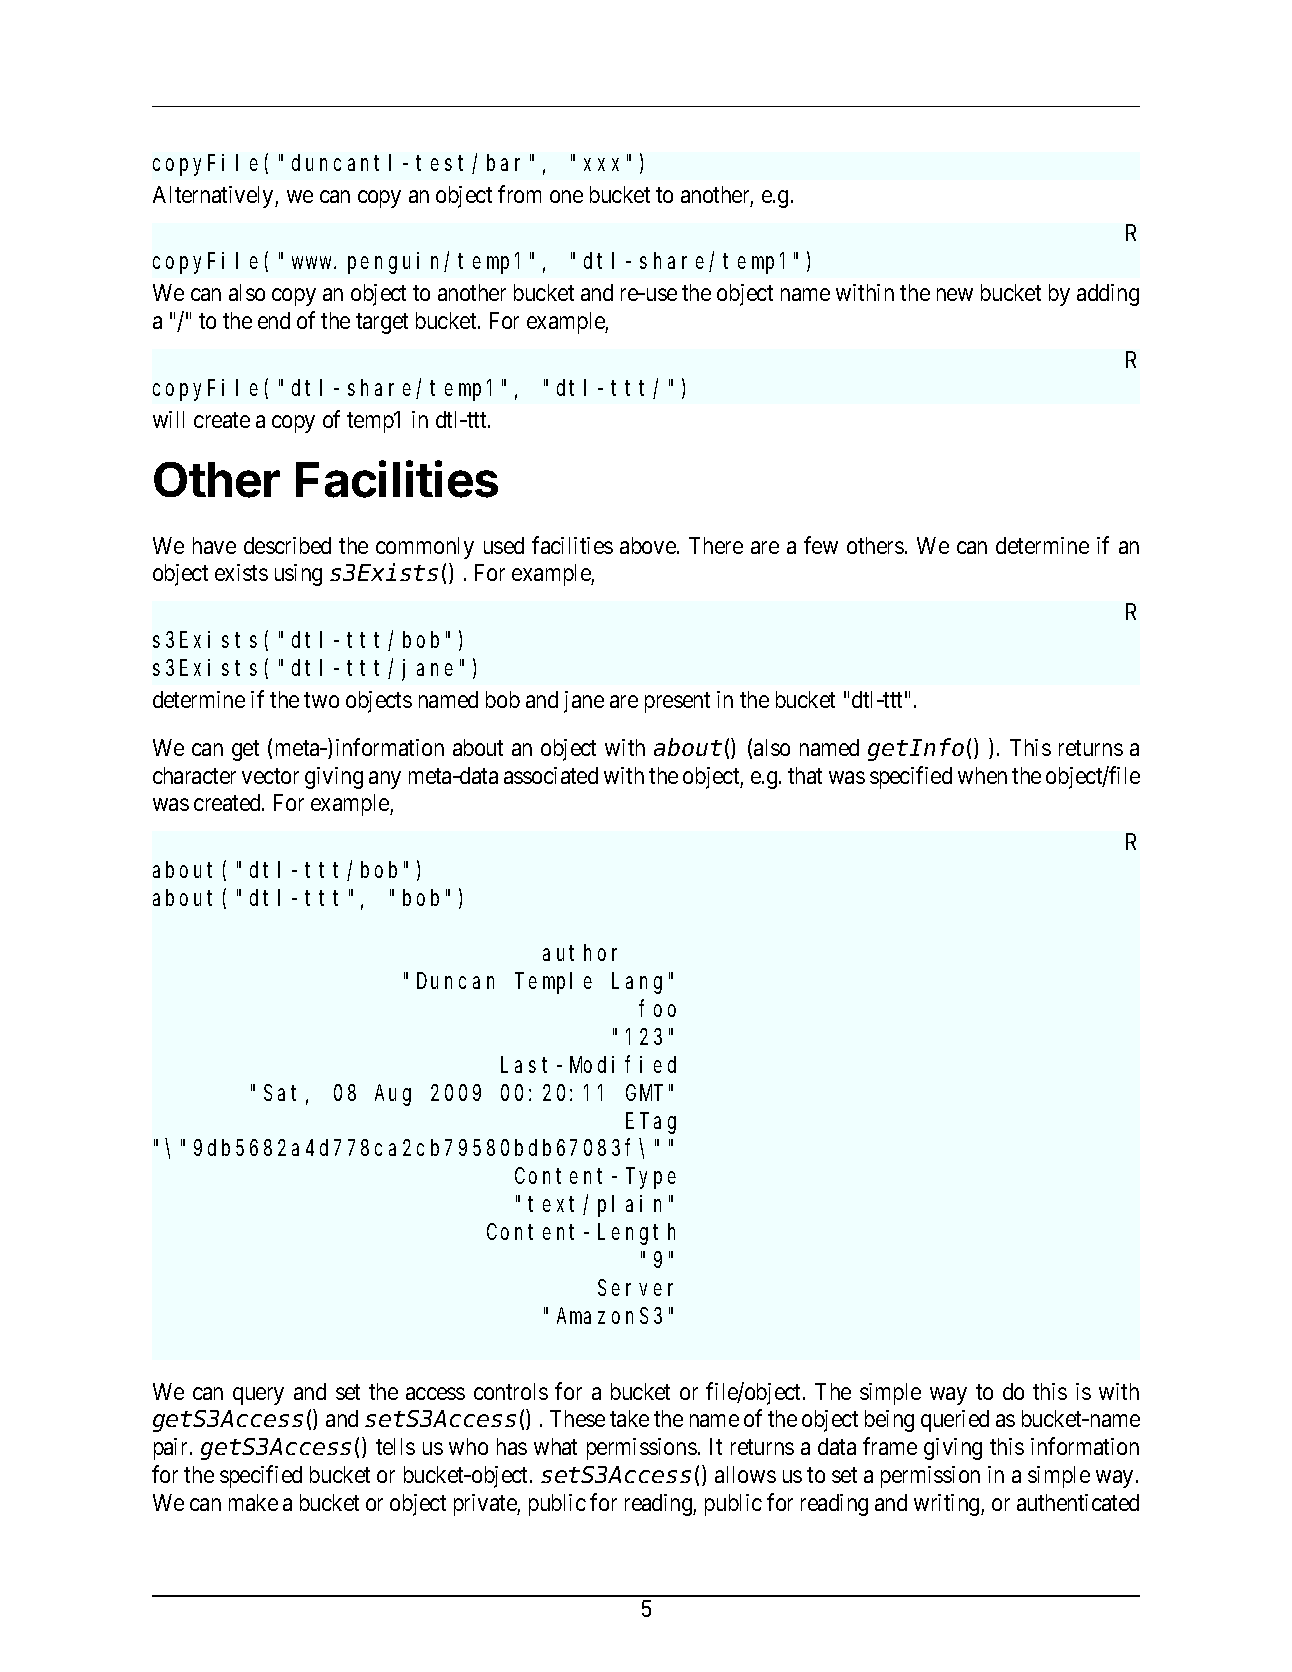  What do you see at coordinates (821, 545) in the image?
I see `few` at bounding box center [821, 545].
